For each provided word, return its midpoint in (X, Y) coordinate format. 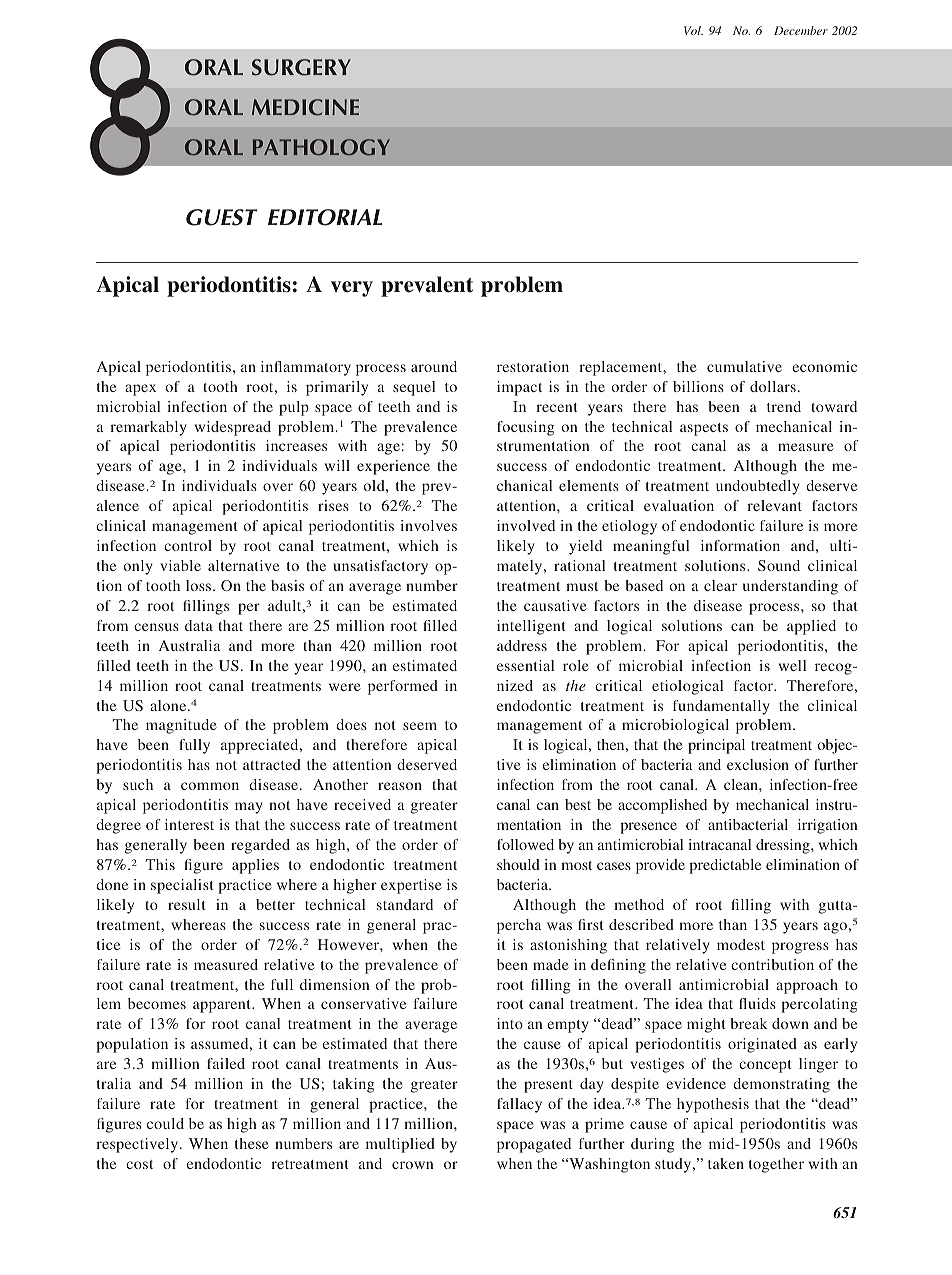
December (801, 30)
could (165, 1123)
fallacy (519, 1105)
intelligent (531, 627)
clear (720, 585)
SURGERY (301, 67)
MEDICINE (305, 107)
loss (200, 585)
